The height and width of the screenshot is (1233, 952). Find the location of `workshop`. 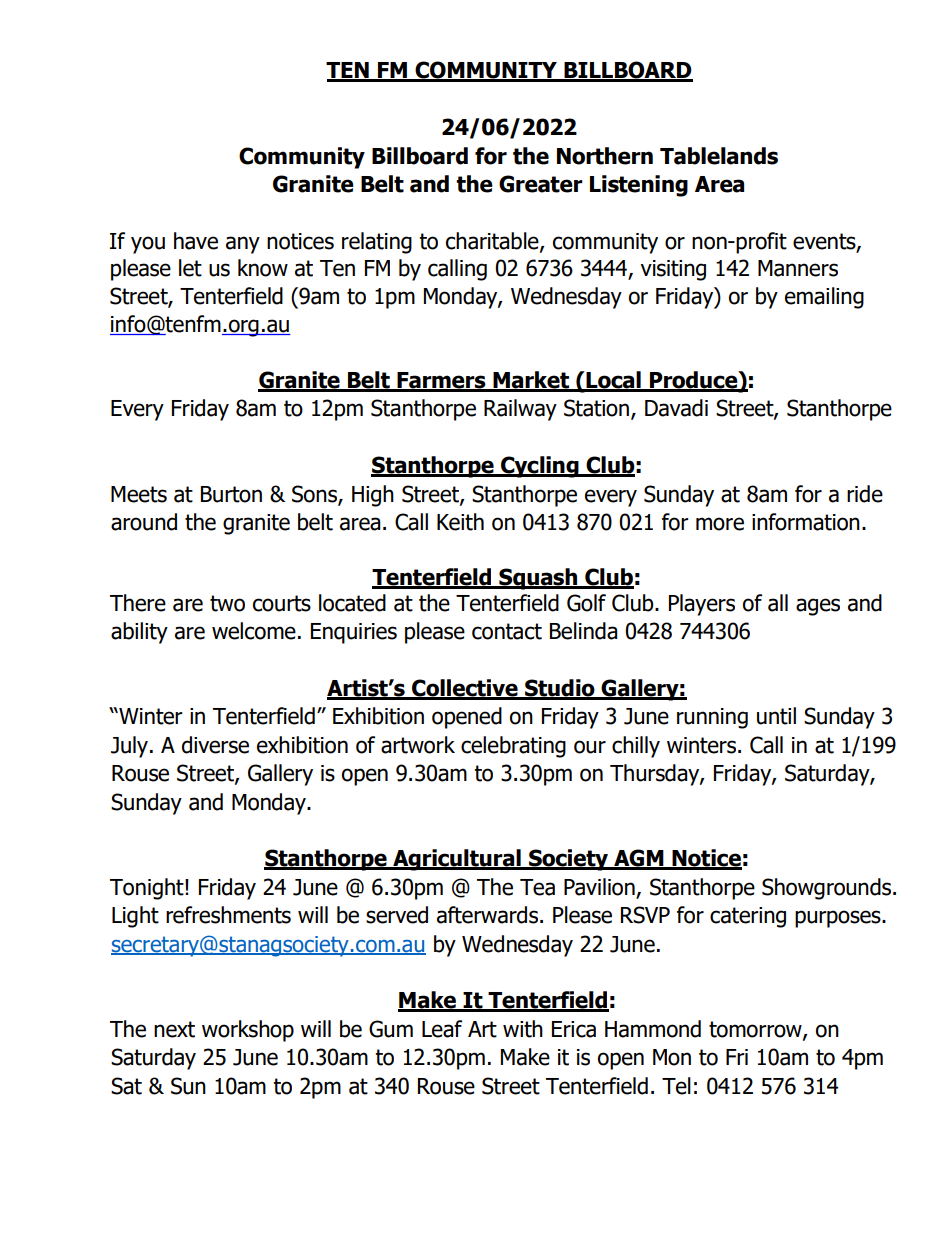

workshop is located at coordinates (248, 1031).
